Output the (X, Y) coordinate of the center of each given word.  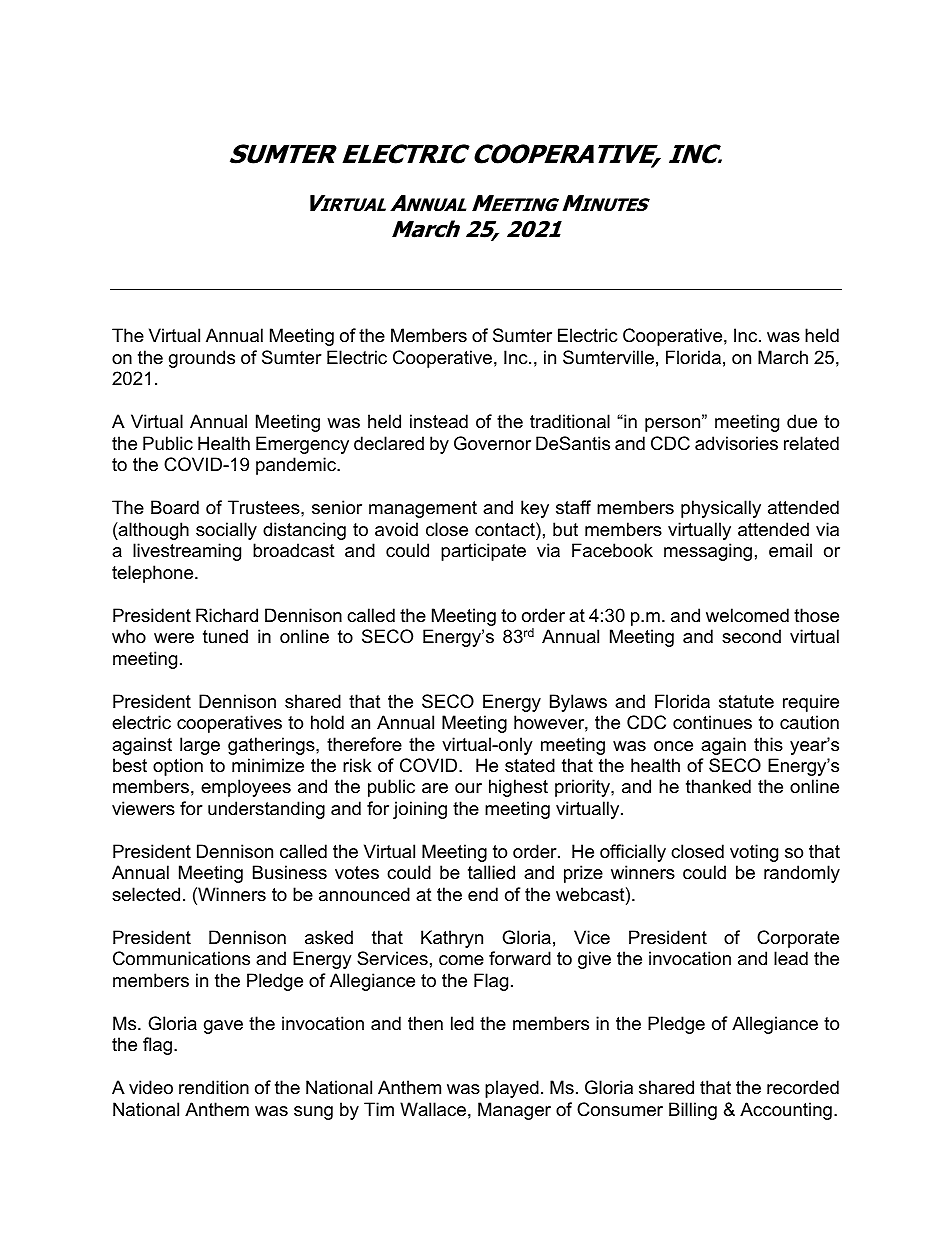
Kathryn (452, 939)
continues (712, 722)
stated (530, 765)
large (200, 746)
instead (439, 421)
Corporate (798, 939)
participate (483, 552)
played (512, 1089)
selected (146, 894)
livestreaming (187, 552)
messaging (708, 552)
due (802, 421)
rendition (214, 1087)
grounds (202, 359)
